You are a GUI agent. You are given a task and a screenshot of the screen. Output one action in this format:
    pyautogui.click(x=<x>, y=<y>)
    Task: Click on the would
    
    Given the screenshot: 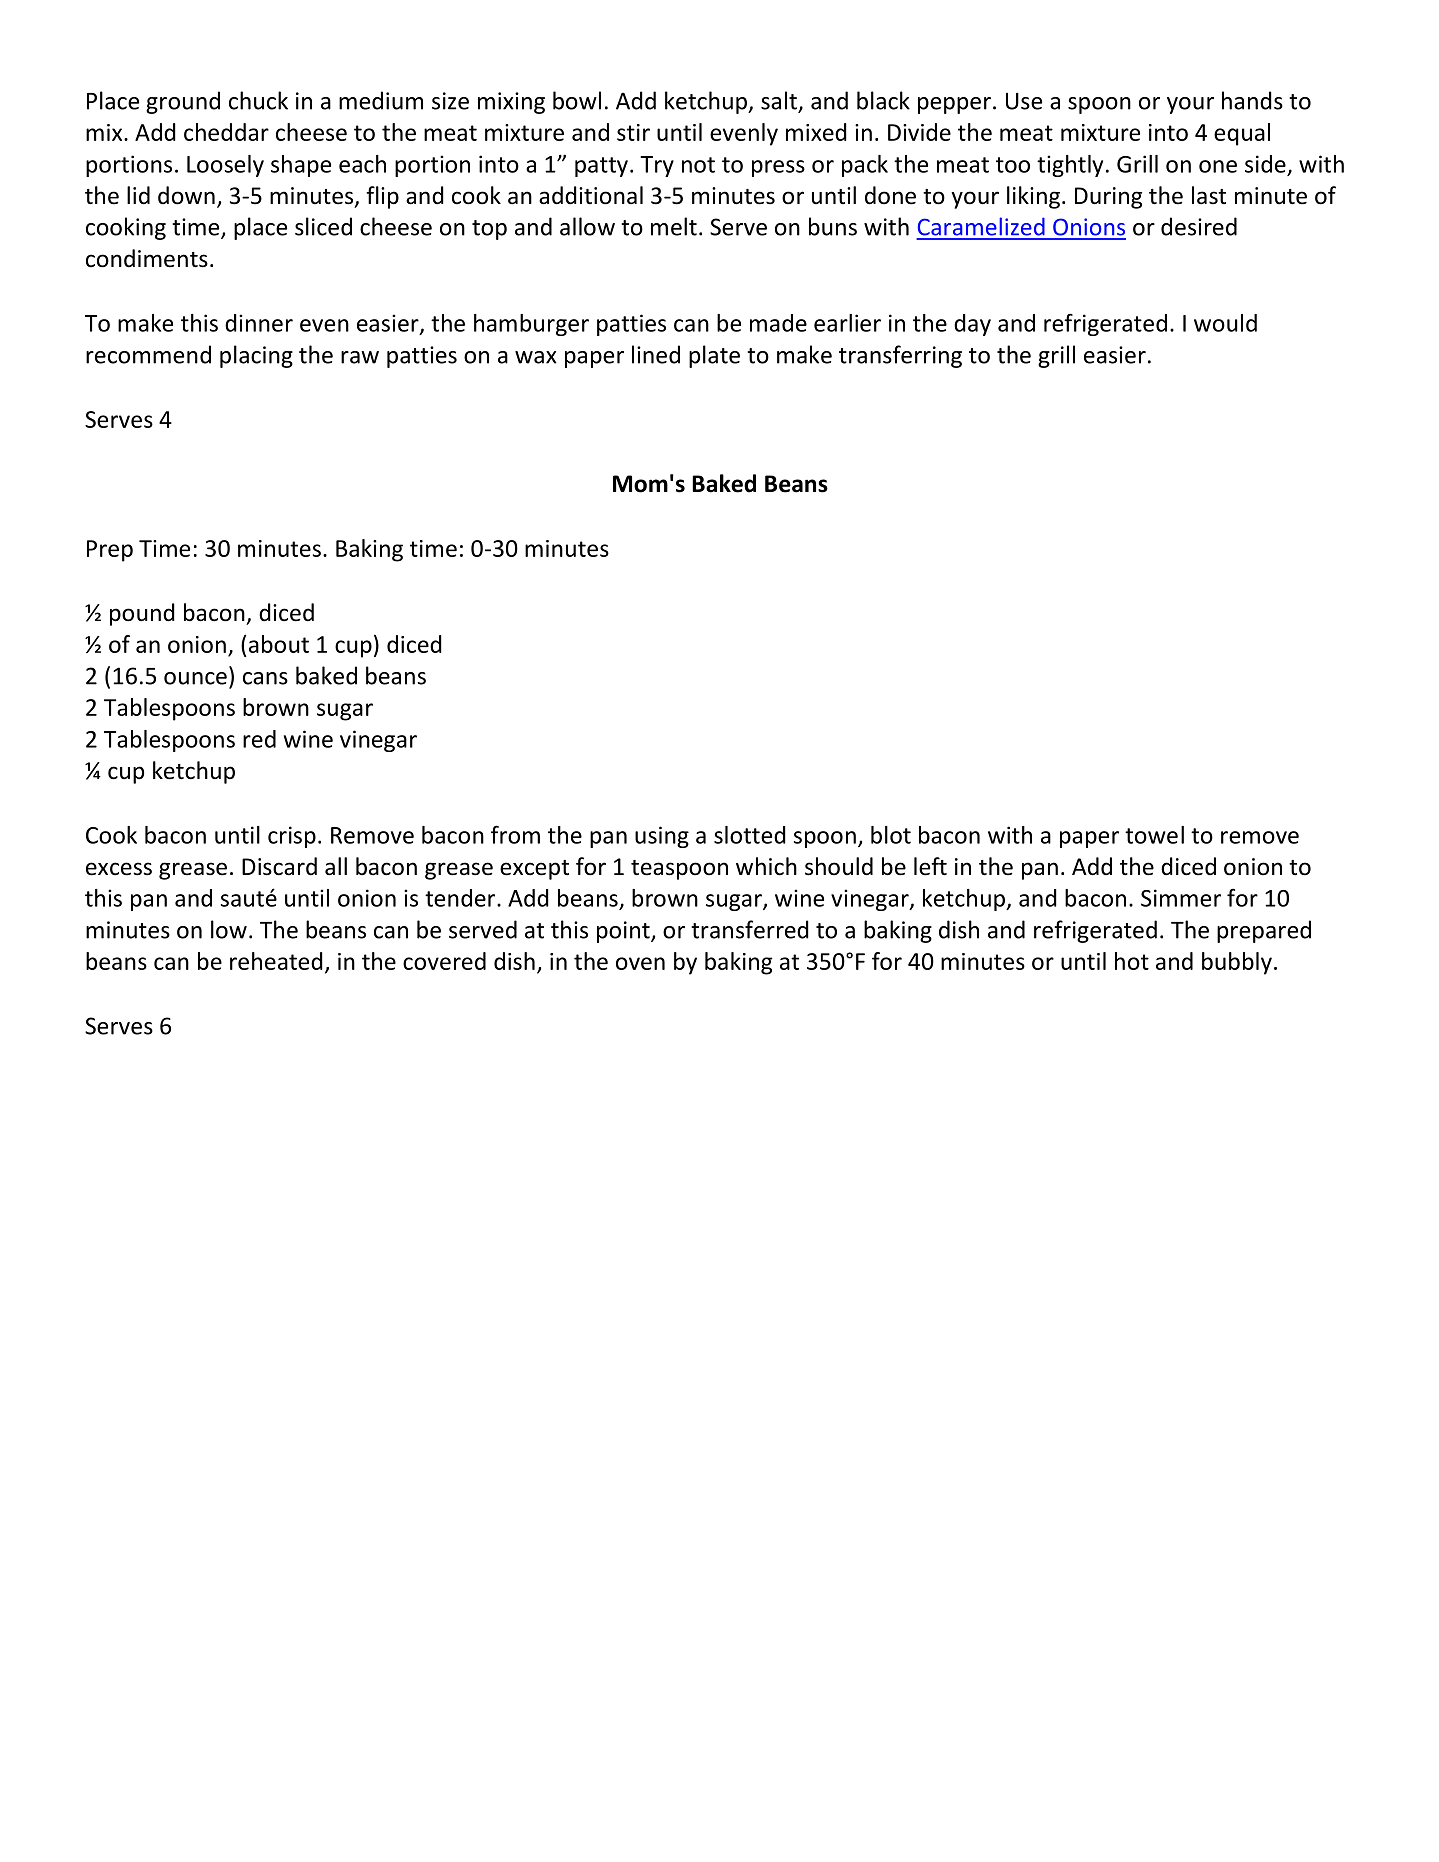 What is the action you would take?
    pyautogui.click(x=1225, y=323)
